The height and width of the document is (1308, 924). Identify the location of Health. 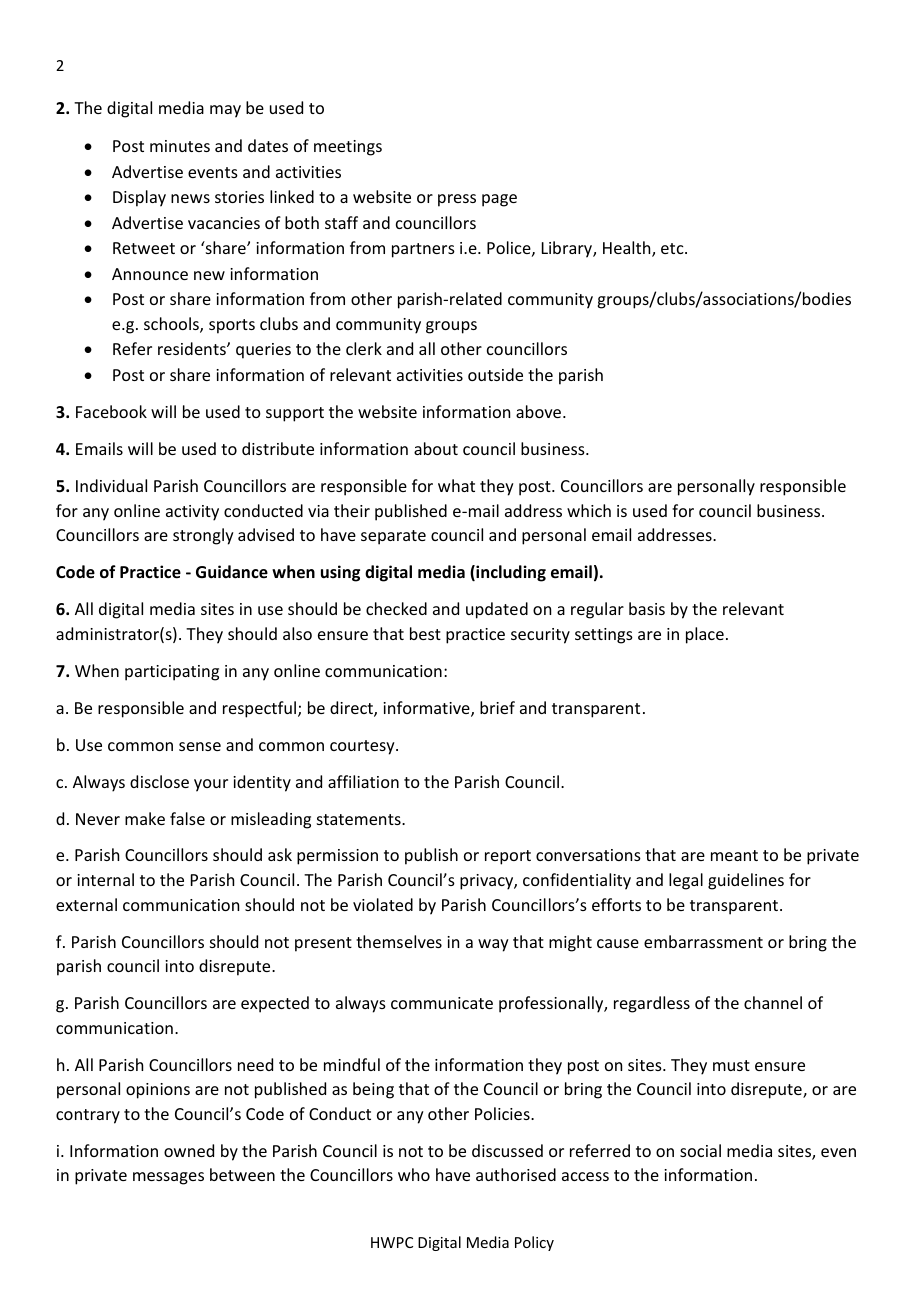
(628, 249).
